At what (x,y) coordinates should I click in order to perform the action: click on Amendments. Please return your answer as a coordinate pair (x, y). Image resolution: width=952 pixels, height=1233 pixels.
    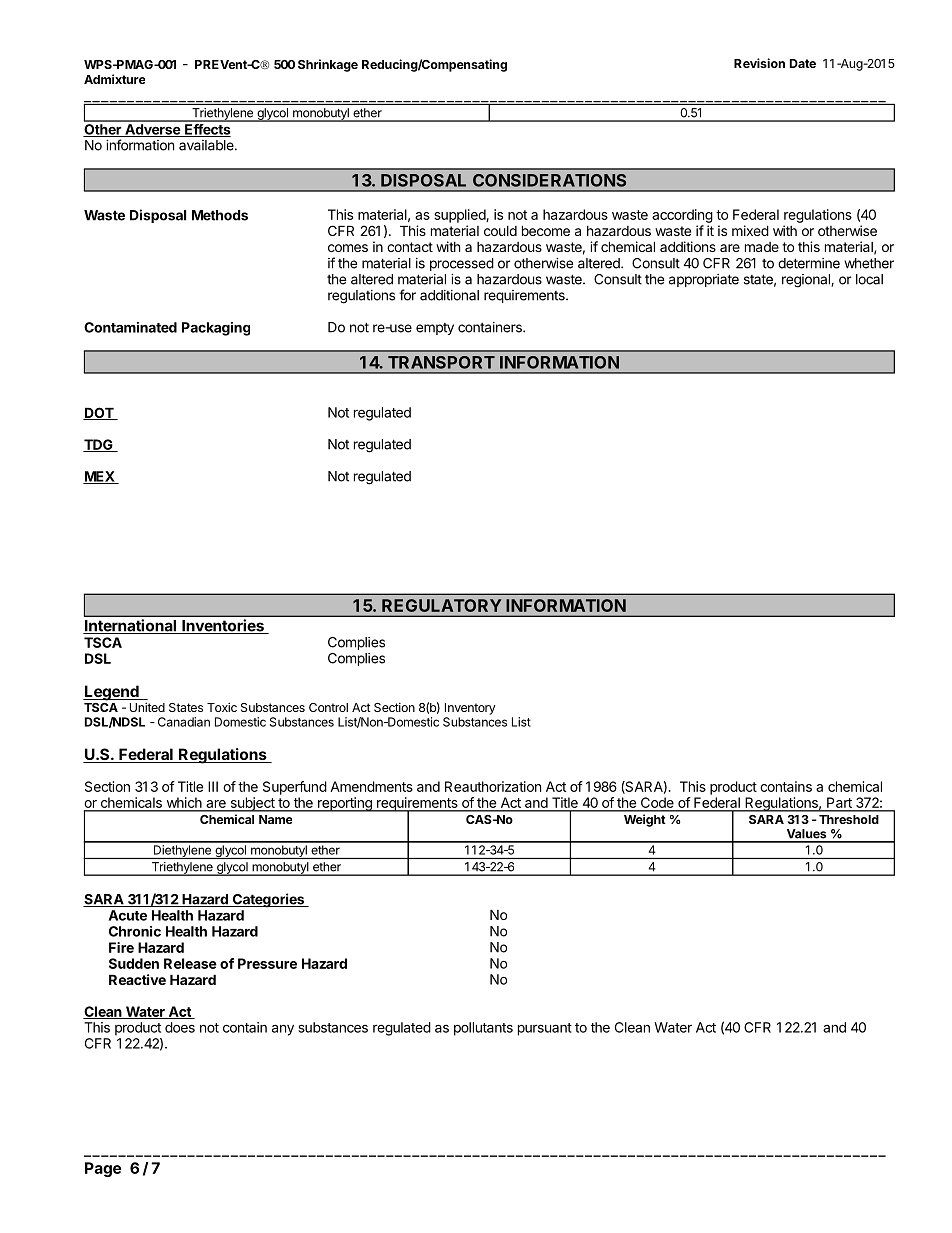
    Looking at the image, I should click on (371, 786).
